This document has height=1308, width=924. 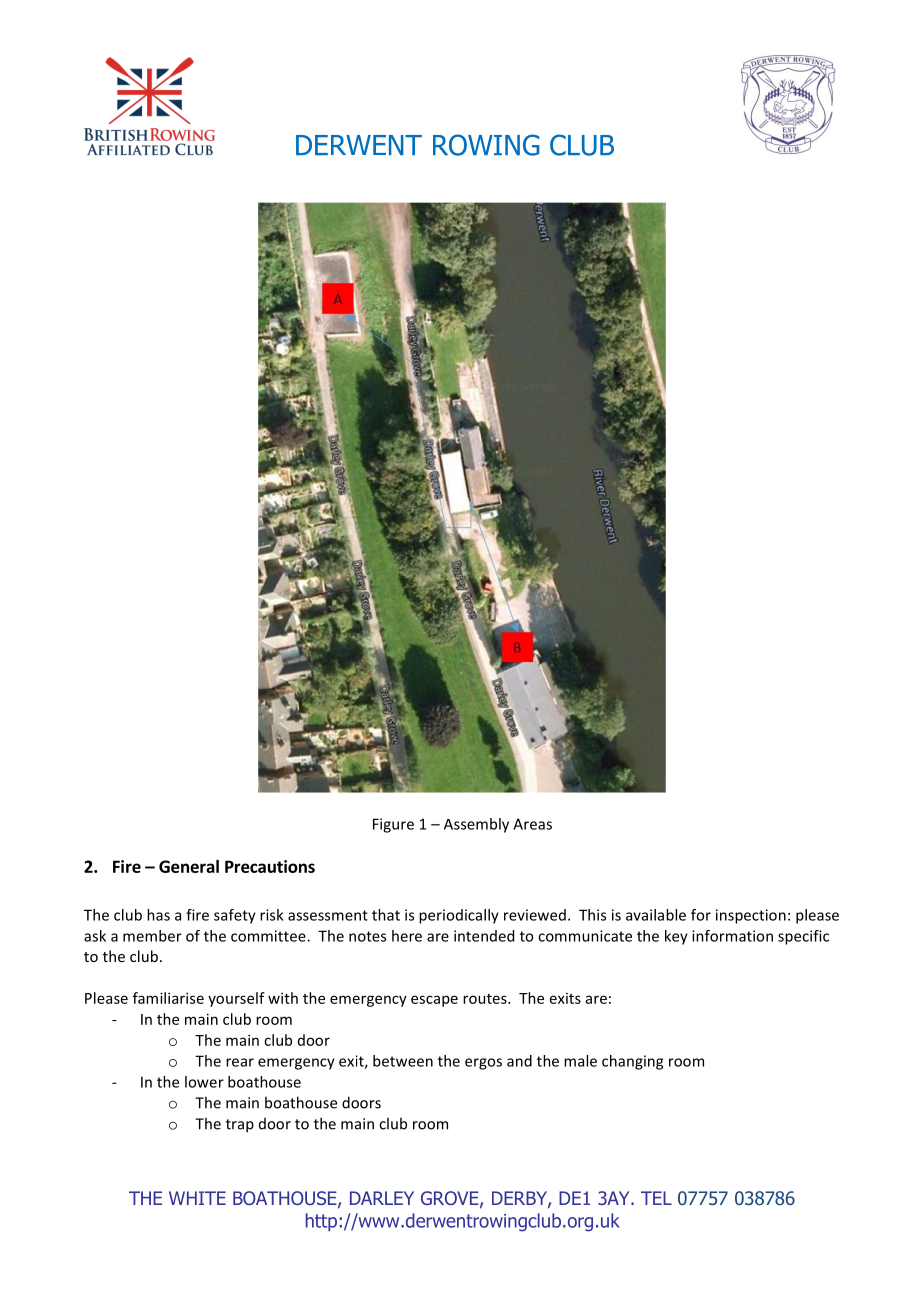 I want to click on WHITE, so click(x=197, y=1198).
